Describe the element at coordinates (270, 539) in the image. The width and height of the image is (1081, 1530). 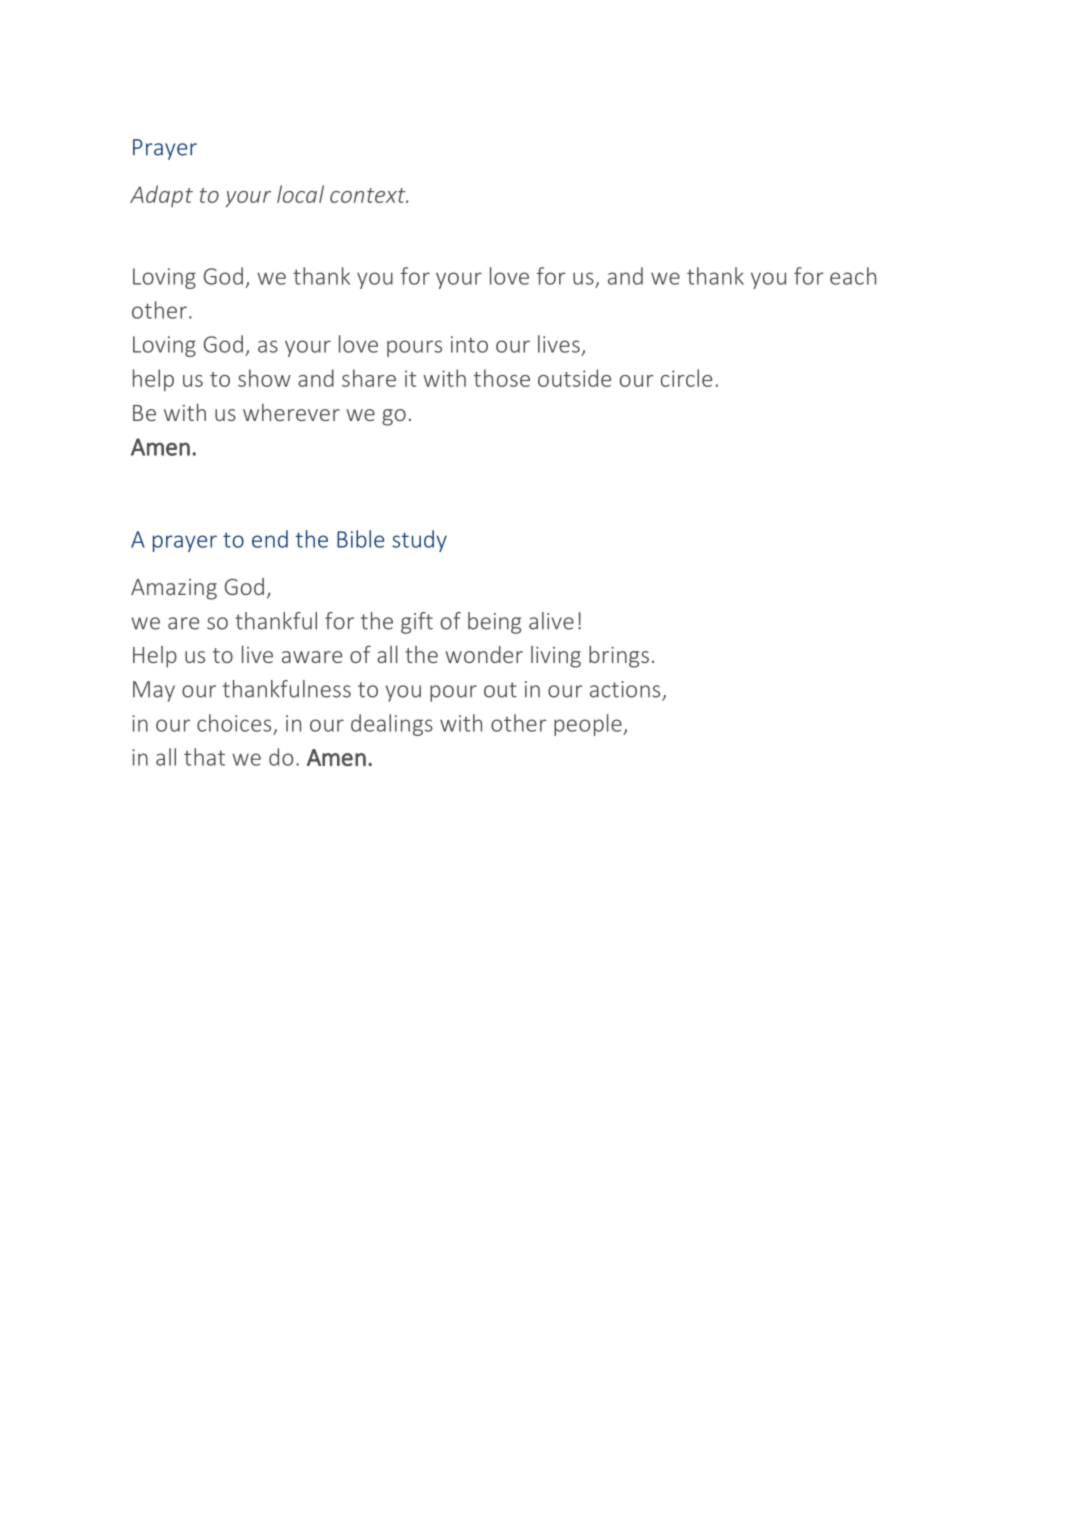
I see `end` at that location.
